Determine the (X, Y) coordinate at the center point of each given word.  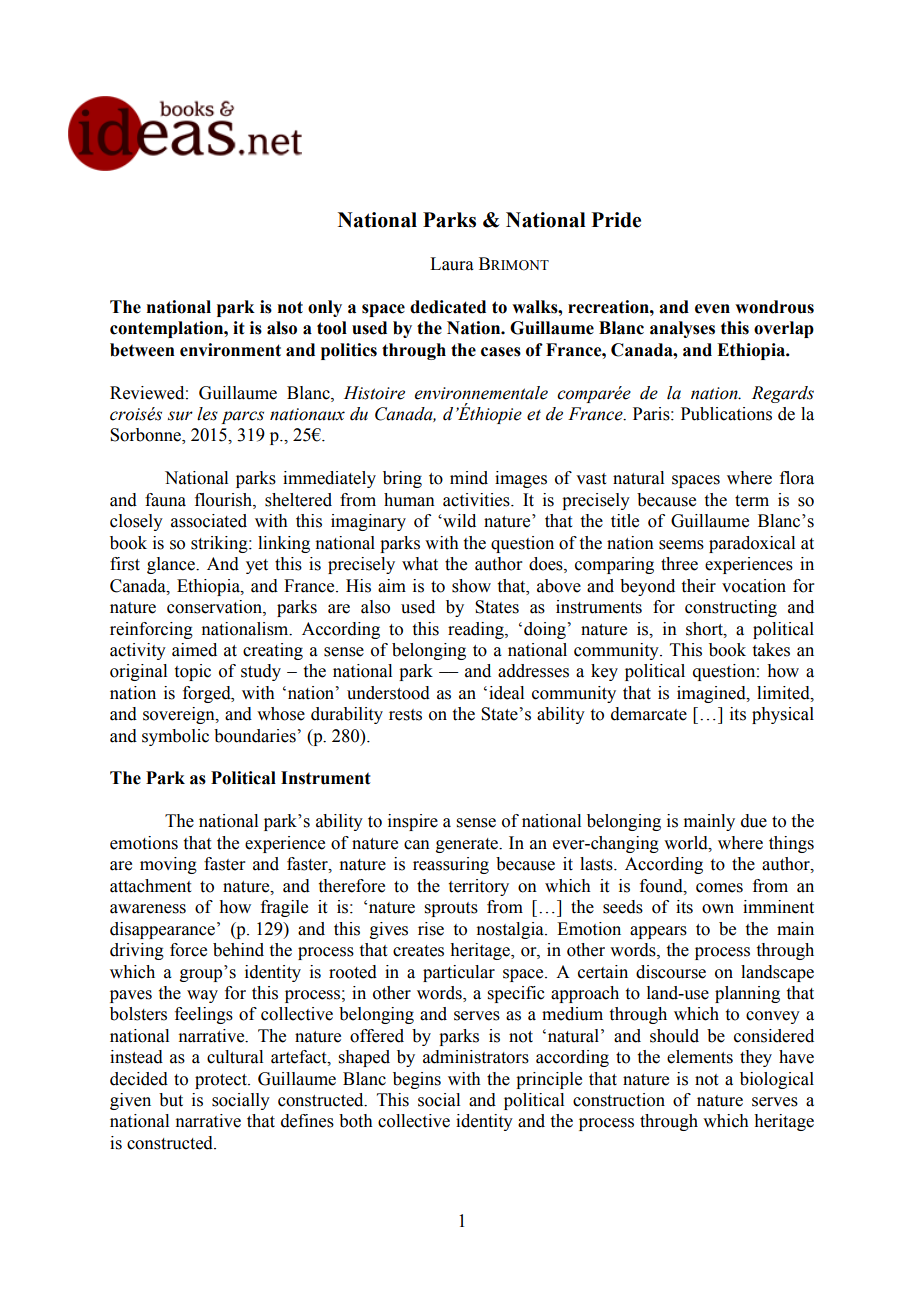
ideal (506, 693)
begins (417, 1080)
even (712, 309)
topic (193, 672)
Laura (452, 264)
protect (222, 1081)
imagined (712, 694)
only (325, 308)
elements (700, 1057)
